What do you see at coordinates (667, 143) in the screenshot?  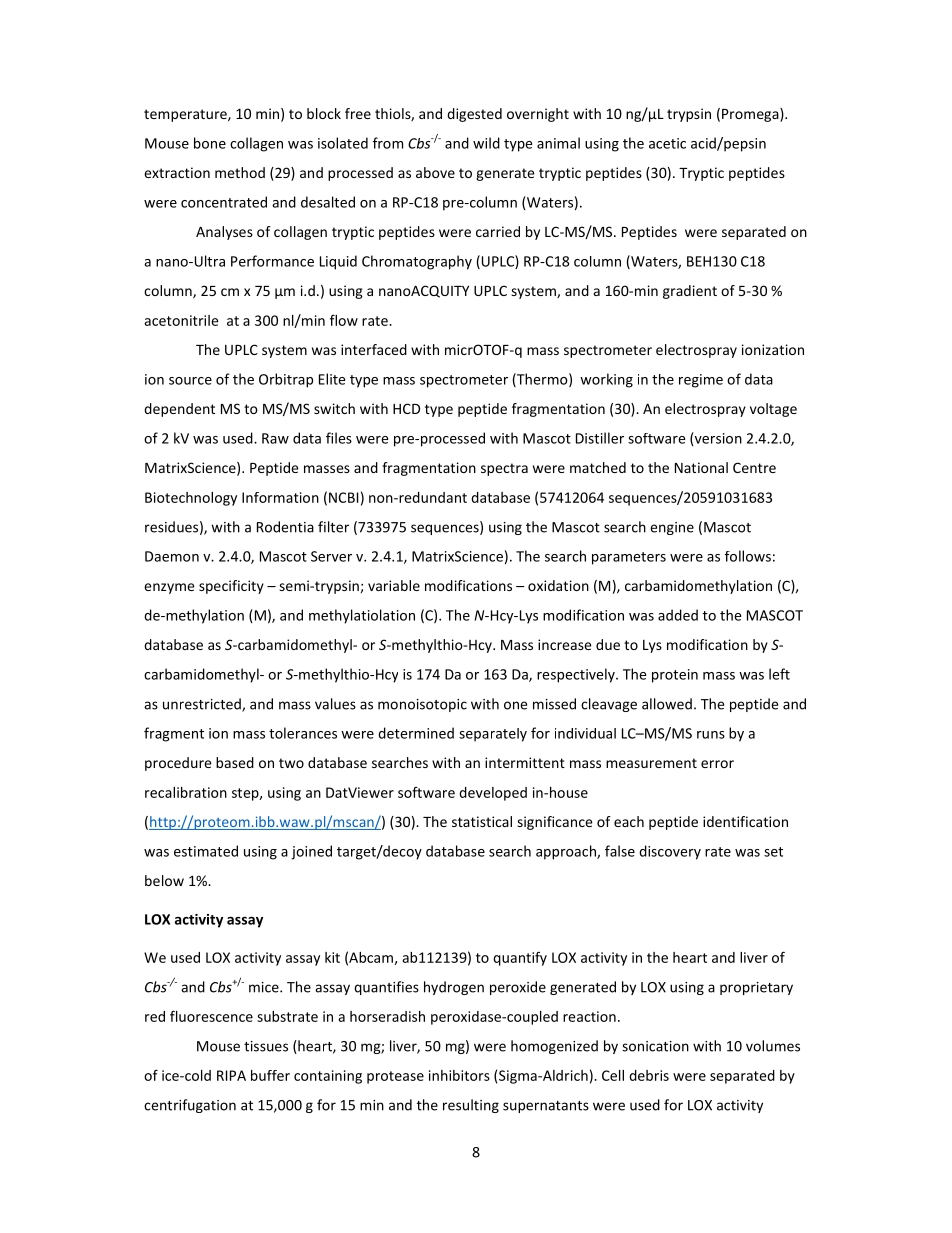 I see `acetic` at bounding box center [667, 143].
